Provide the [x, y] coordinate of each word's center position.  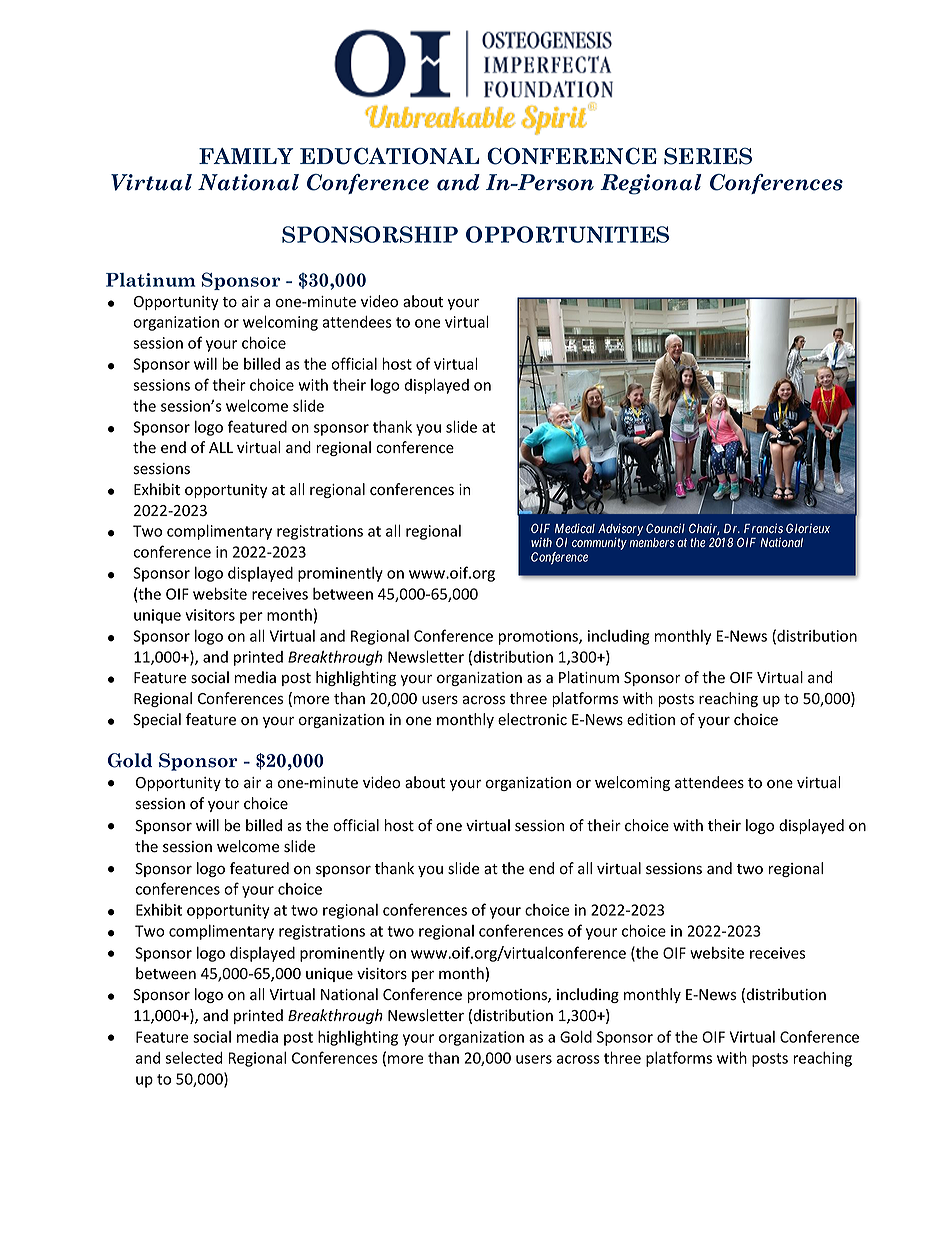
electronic [532, 719]
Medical [575, 528]
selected [193, 1058]
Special [157, 720]
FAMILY [246, 156]
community [599, 543]
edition [651, 719]
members [652, 542]
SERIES [708, 156]
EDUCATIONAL [389, 156]
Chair [704, 529]
